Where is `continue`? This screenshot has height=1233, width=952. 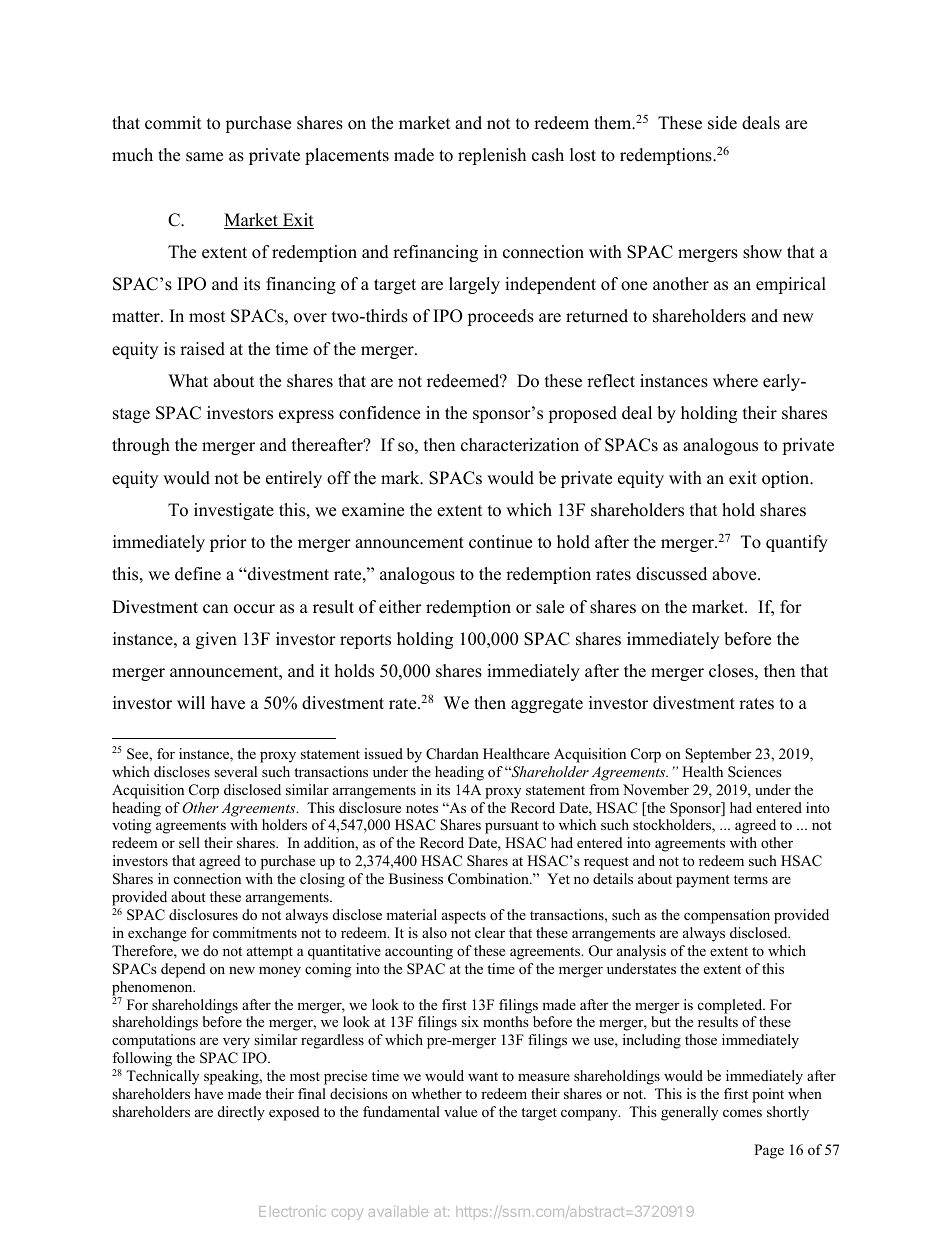
continue is located at coordinates (500, 542).
